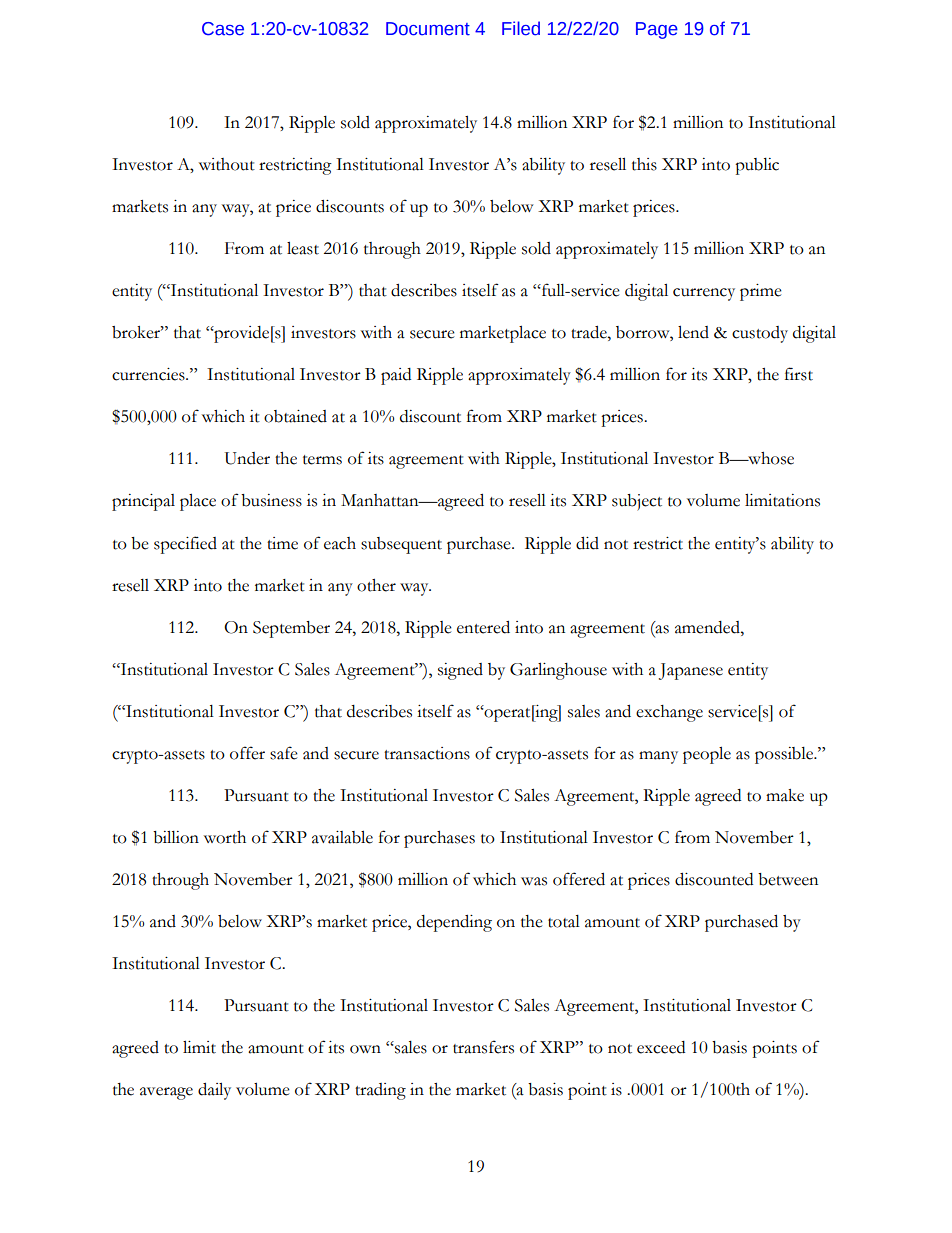  What do you see at coordinates (708, 627) in the screenshot?
I see `amended` at bounding box center [708, 627].
